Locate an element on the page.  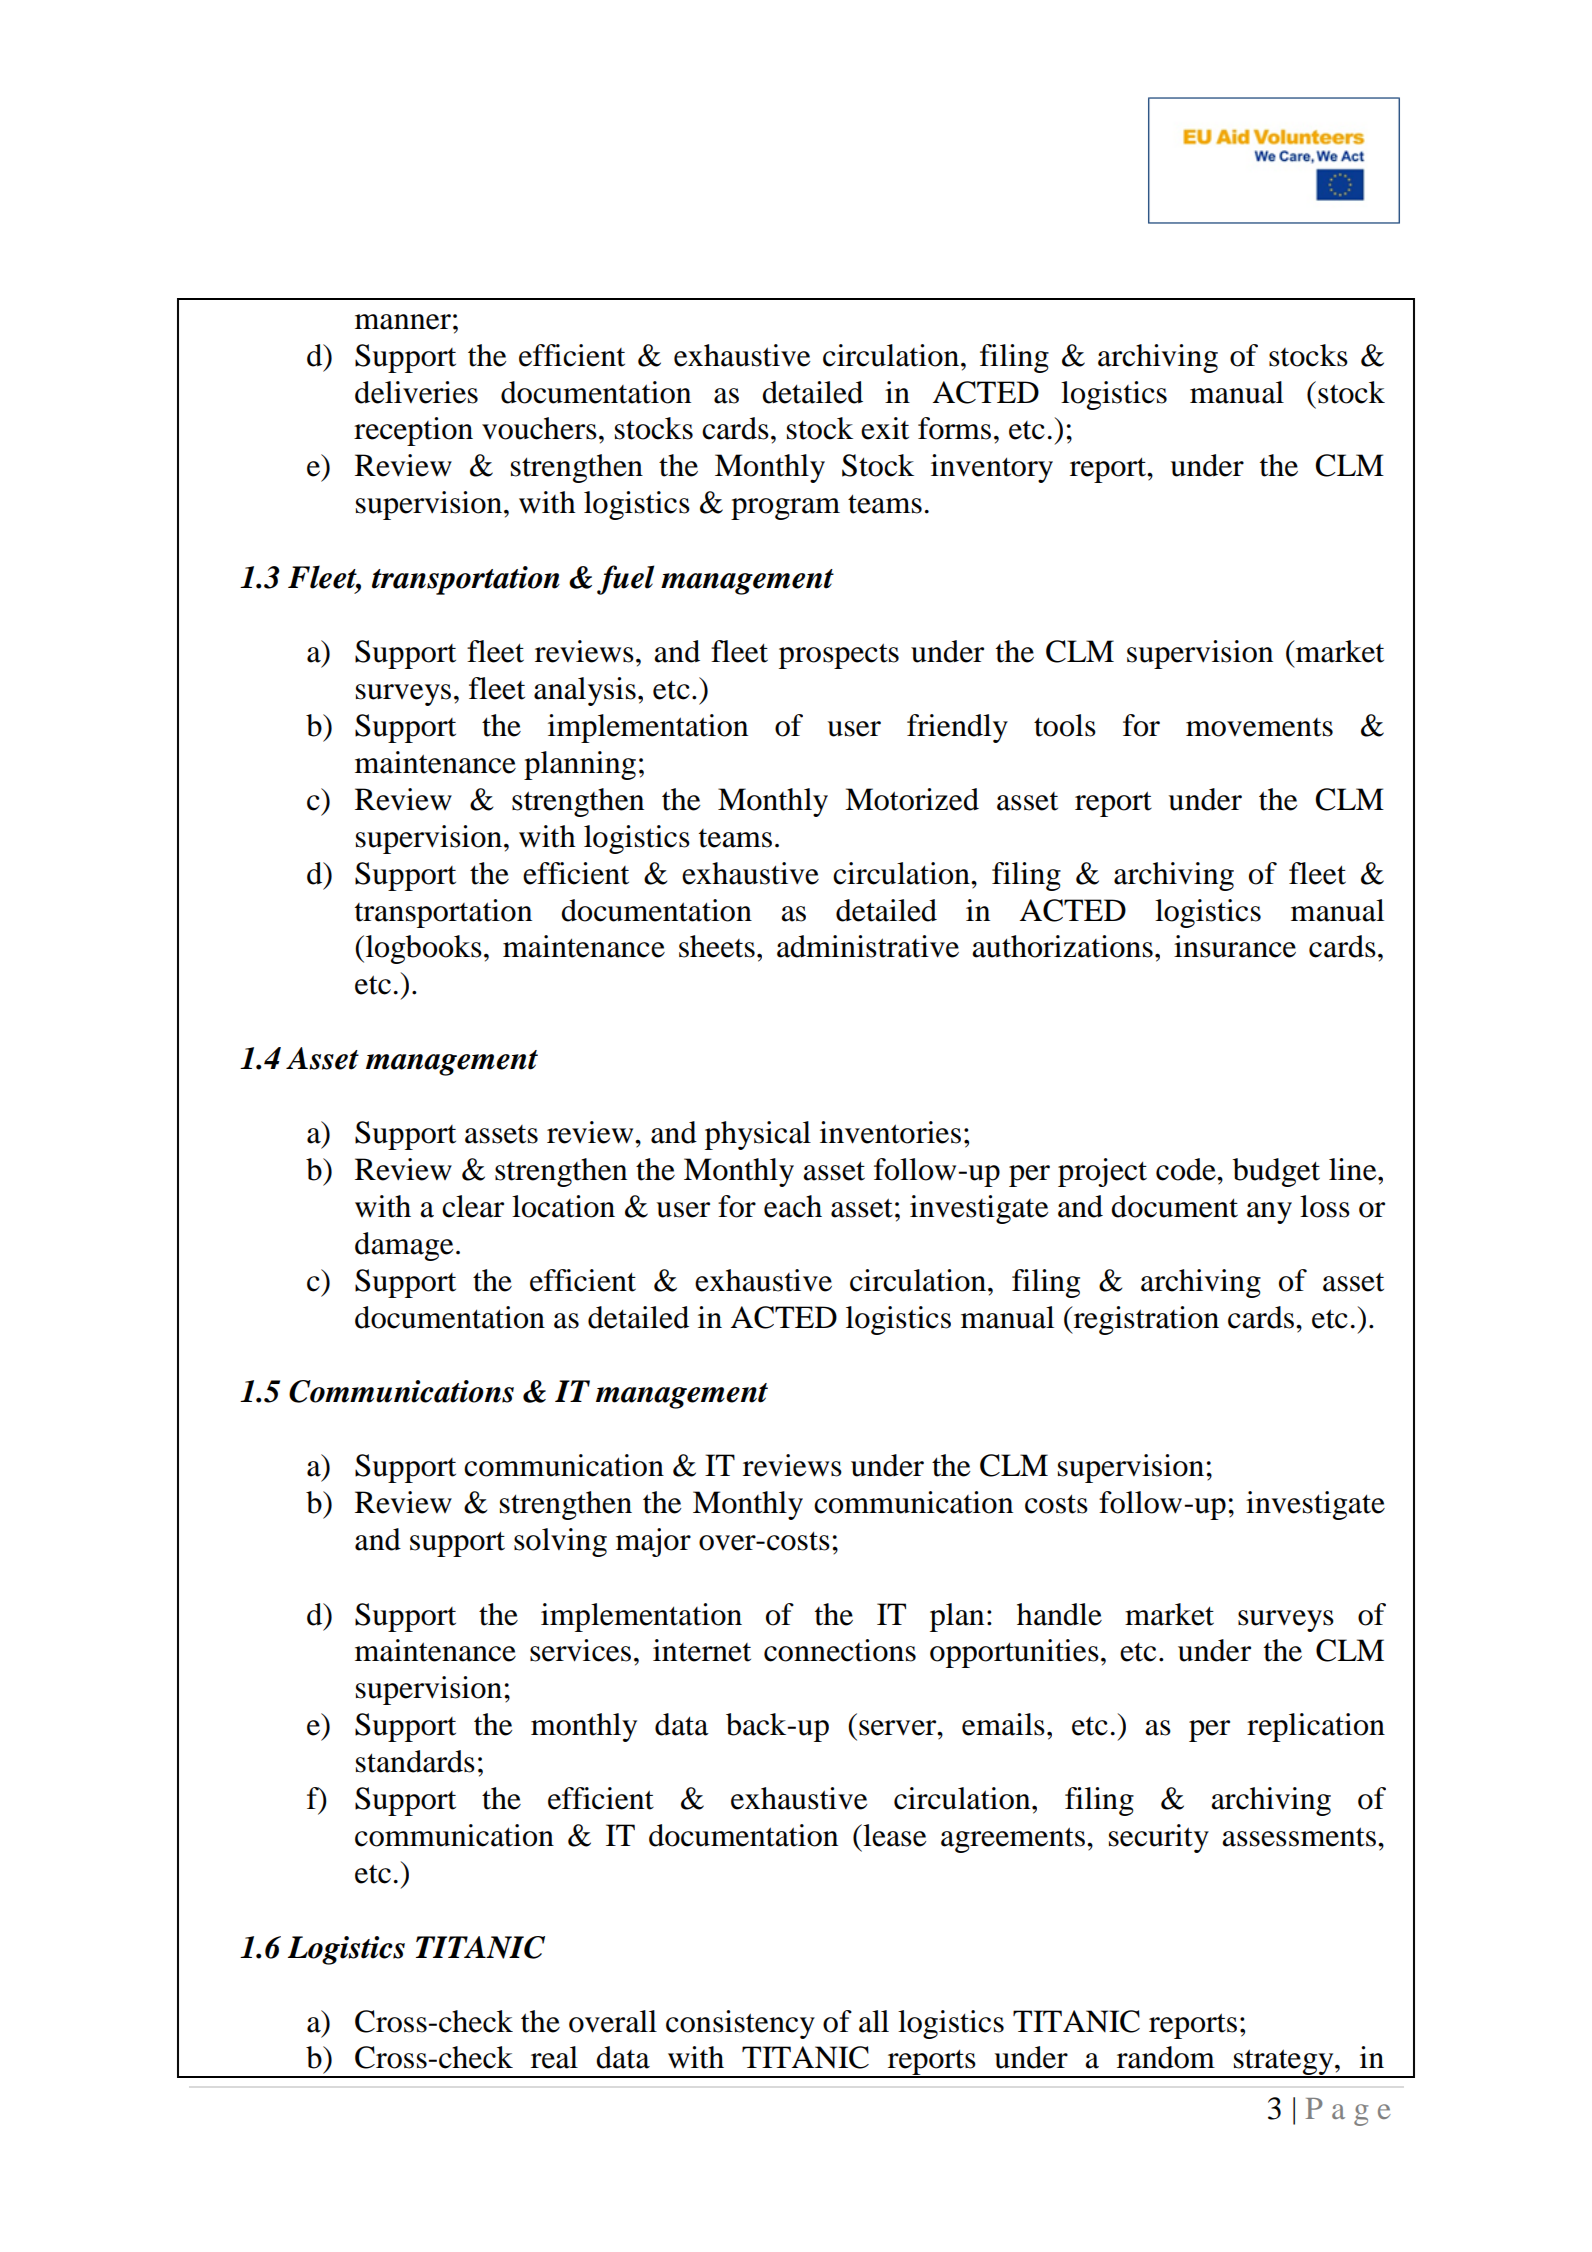
connections is located at coordinates (840, 1650).
